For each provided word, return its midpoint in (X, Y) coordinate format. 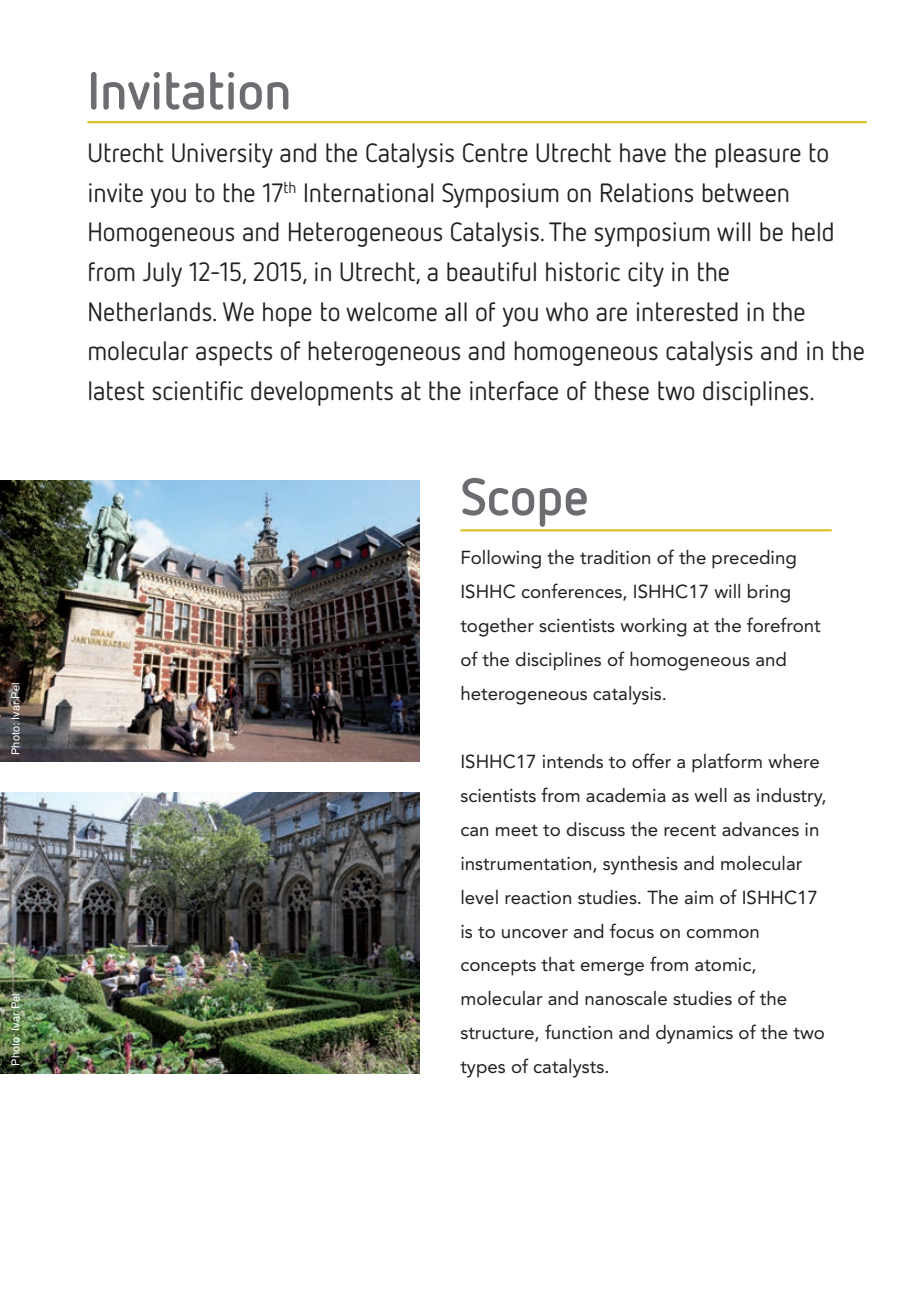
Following (501, 559)
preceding (754, 559)
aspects (234, 353)
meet (517, 830)
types (482, 1069)
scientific (197, 391)
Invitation (190, 91)
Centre (495, 153)
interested (687, 312)
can (474, 831)
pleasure (758, 155)
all (456, 312)
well (710, 795)
